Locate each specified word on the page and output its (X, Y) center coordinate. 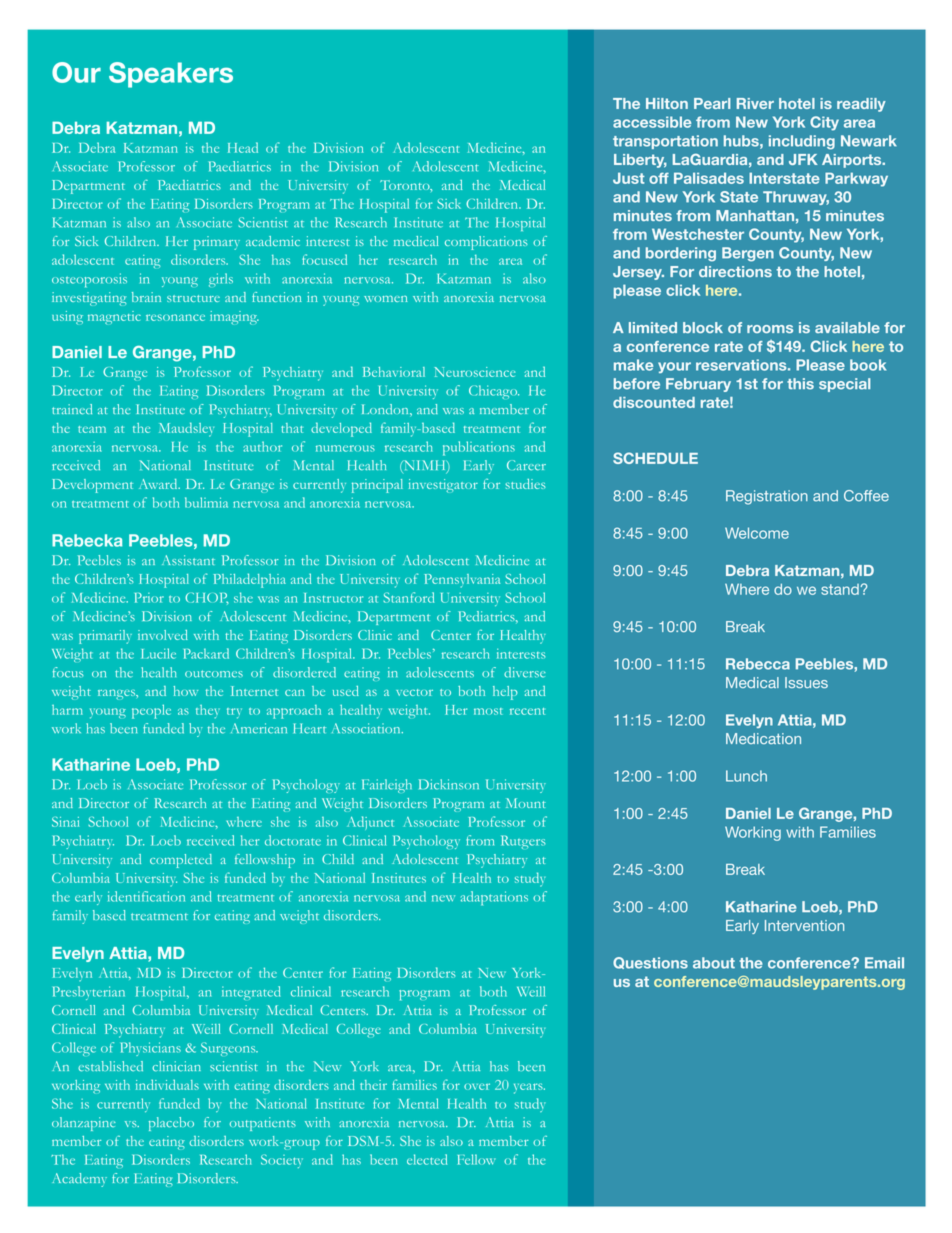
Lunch (746, 776)
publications (479, 448)
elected (427, 1159)
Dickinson (449, 784)
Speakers (171, 75)
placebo (171, 1124)
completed (181, 861)
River (755, 103)
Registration (767, 497)
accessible (652, 122)
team (92, 429)
